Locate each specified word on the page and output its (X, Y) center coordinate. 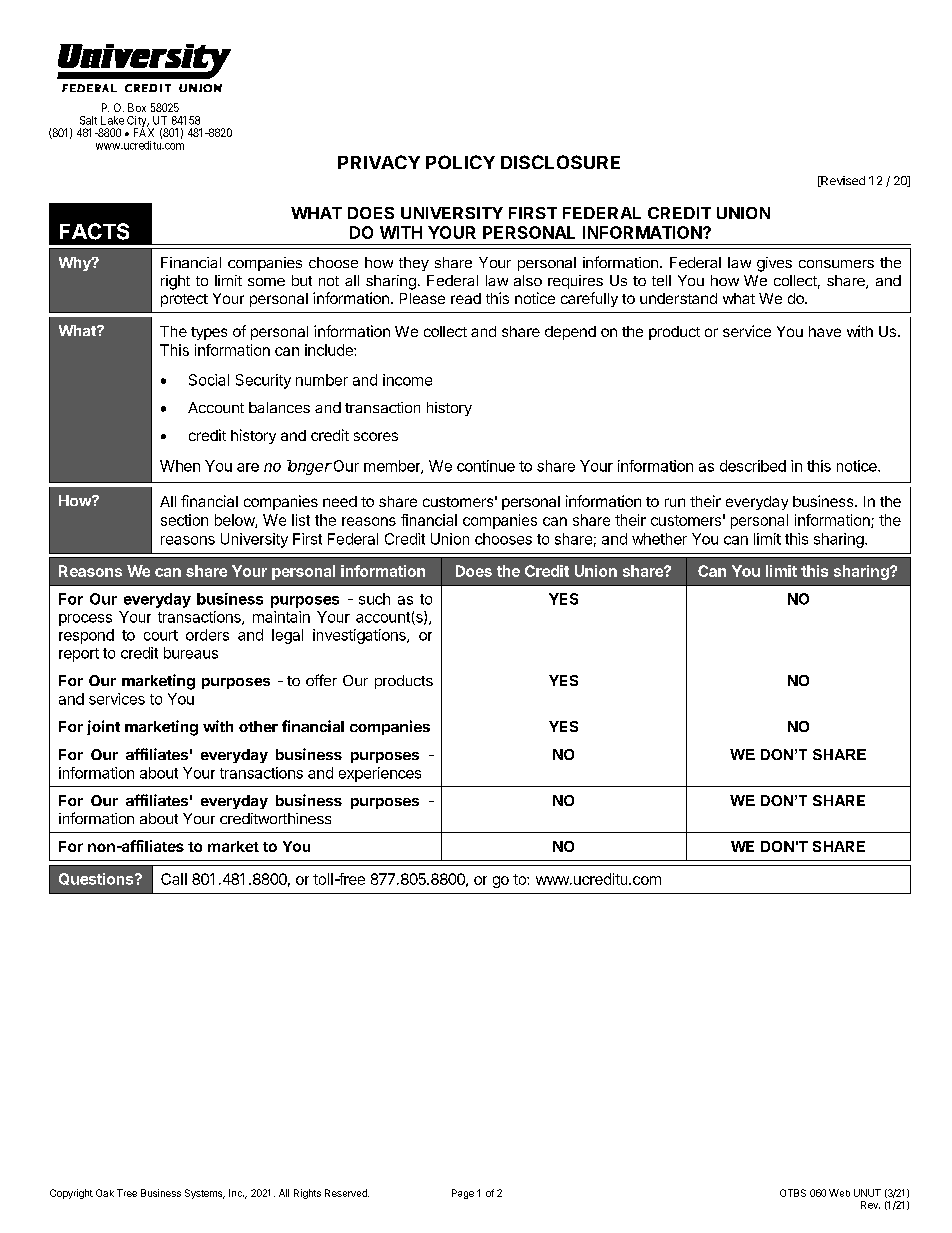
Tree (127, 1193)
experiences (380, 774)
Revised (842, 181)
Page (463, 1194)
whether (659, 539)
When (180, 466)
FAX (144, 132)
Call (174, 879)
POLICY (460, 162)
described (753, 466)
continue (486, 466)
